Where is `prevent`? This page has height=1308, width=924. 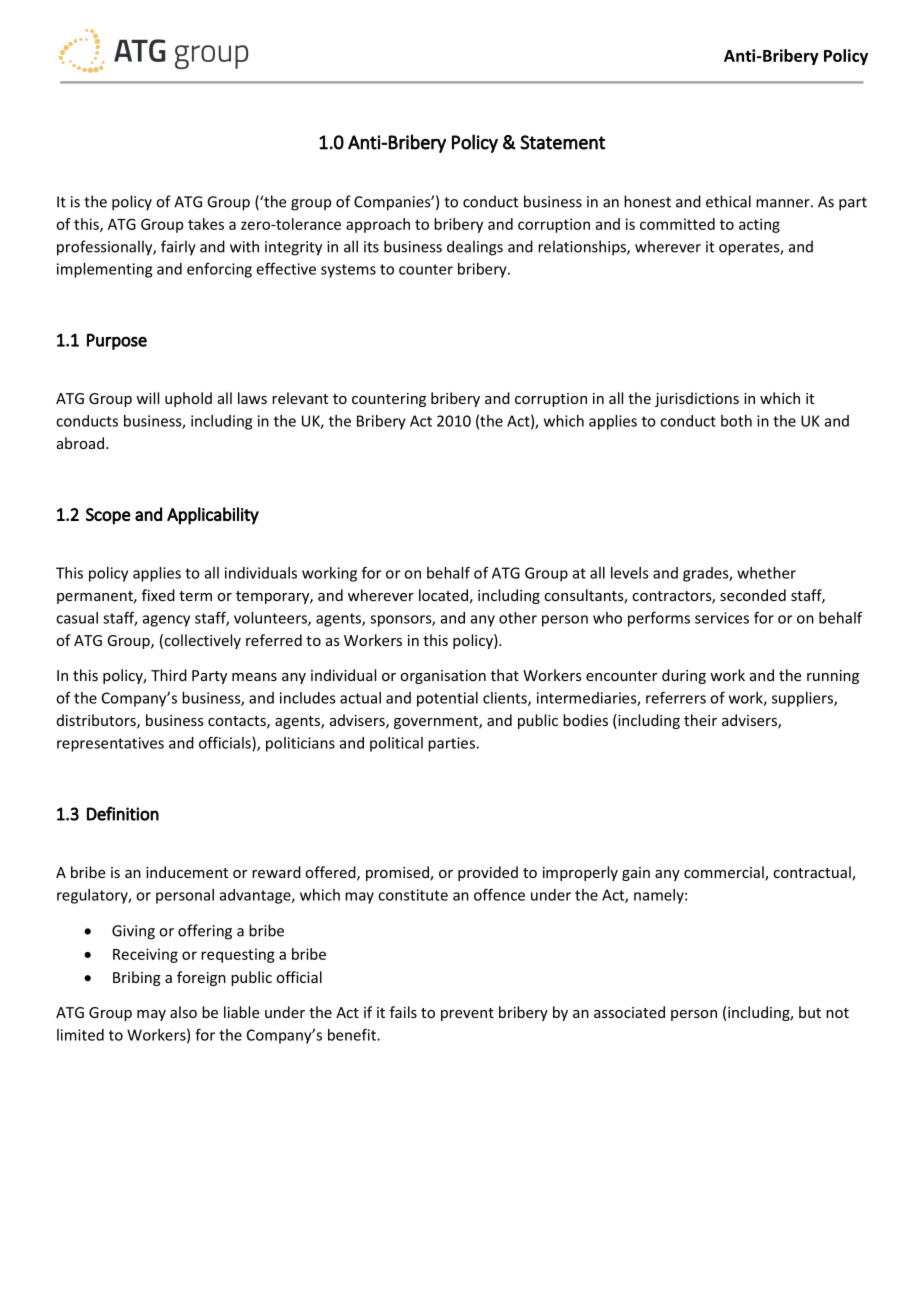
prevent is located at coordinates (467, 1014).
